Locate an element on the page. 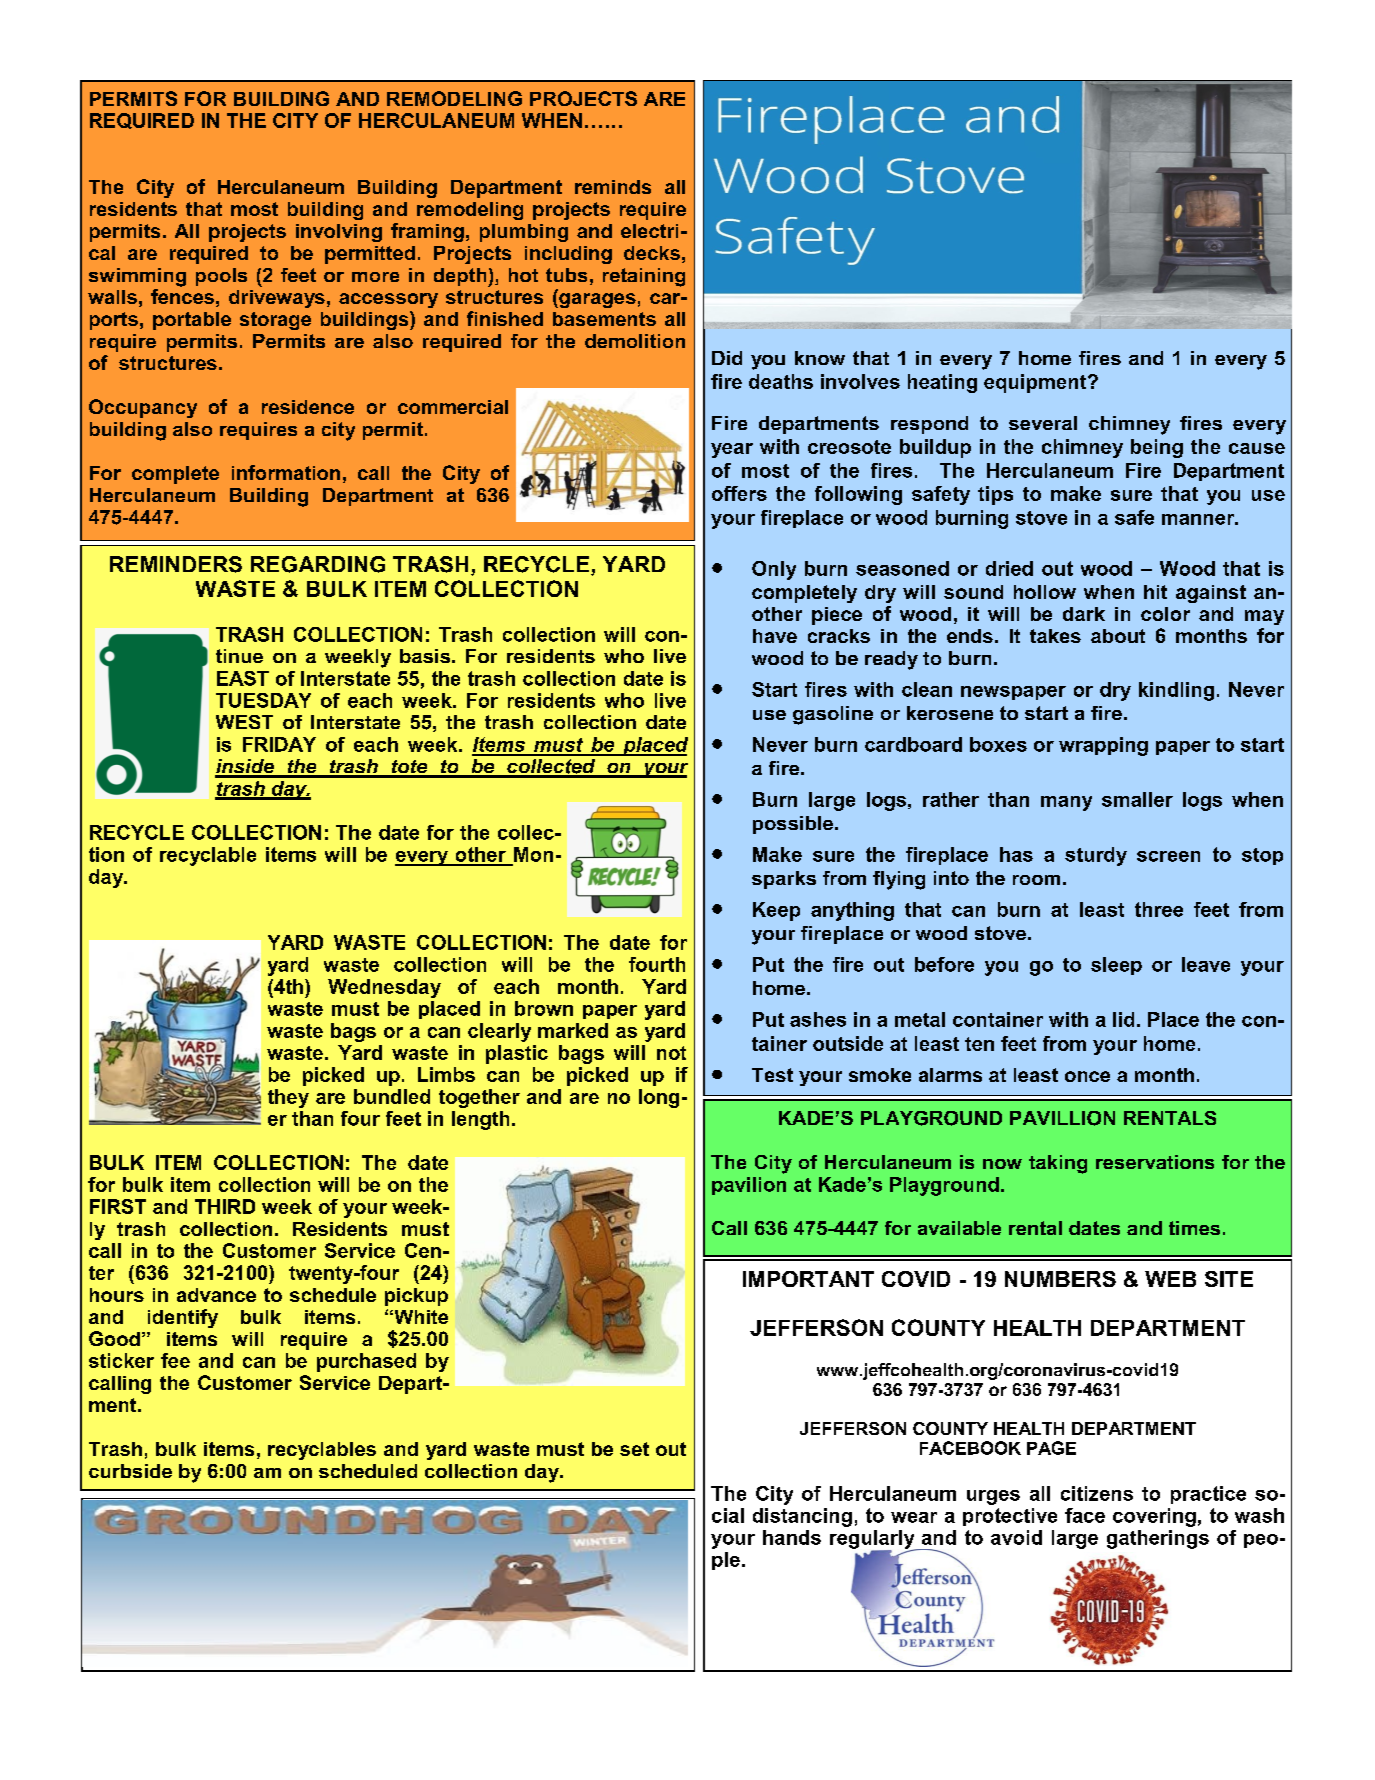 The image size is (1375, 1780). REGARDING is located at coordinates (318, 564).
